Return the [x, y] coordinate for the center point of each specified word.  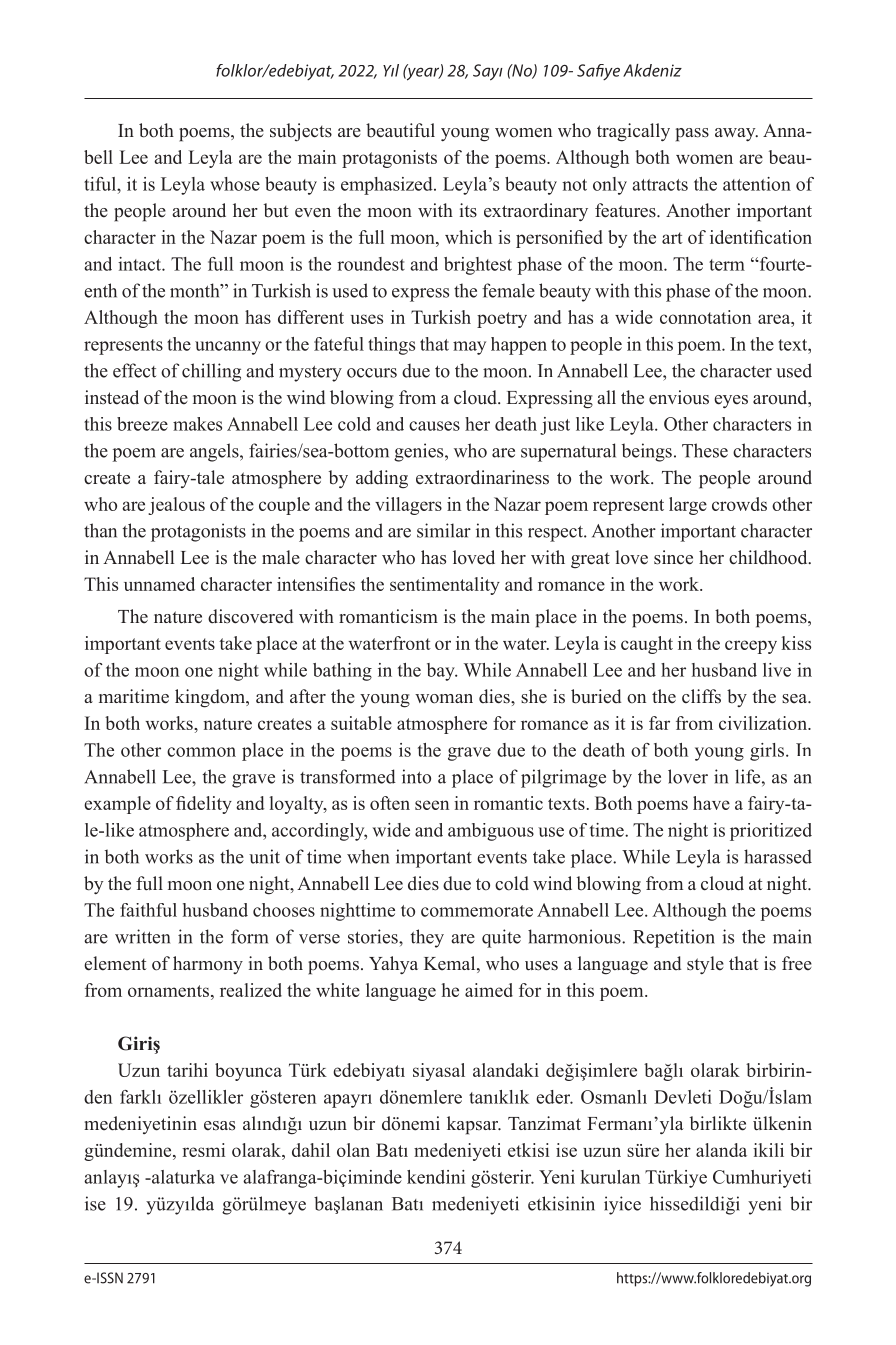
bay [442, 672]
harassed [778, 856]
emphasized [388, 186]
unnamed [159, 584]
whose [235, 184]
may [469, 348]
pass [692, 135]
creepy [751, 647]
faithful [148, 910]
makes [197, 424]
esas [219, 1126]
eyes [731, 401]
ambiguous [491, 832]
